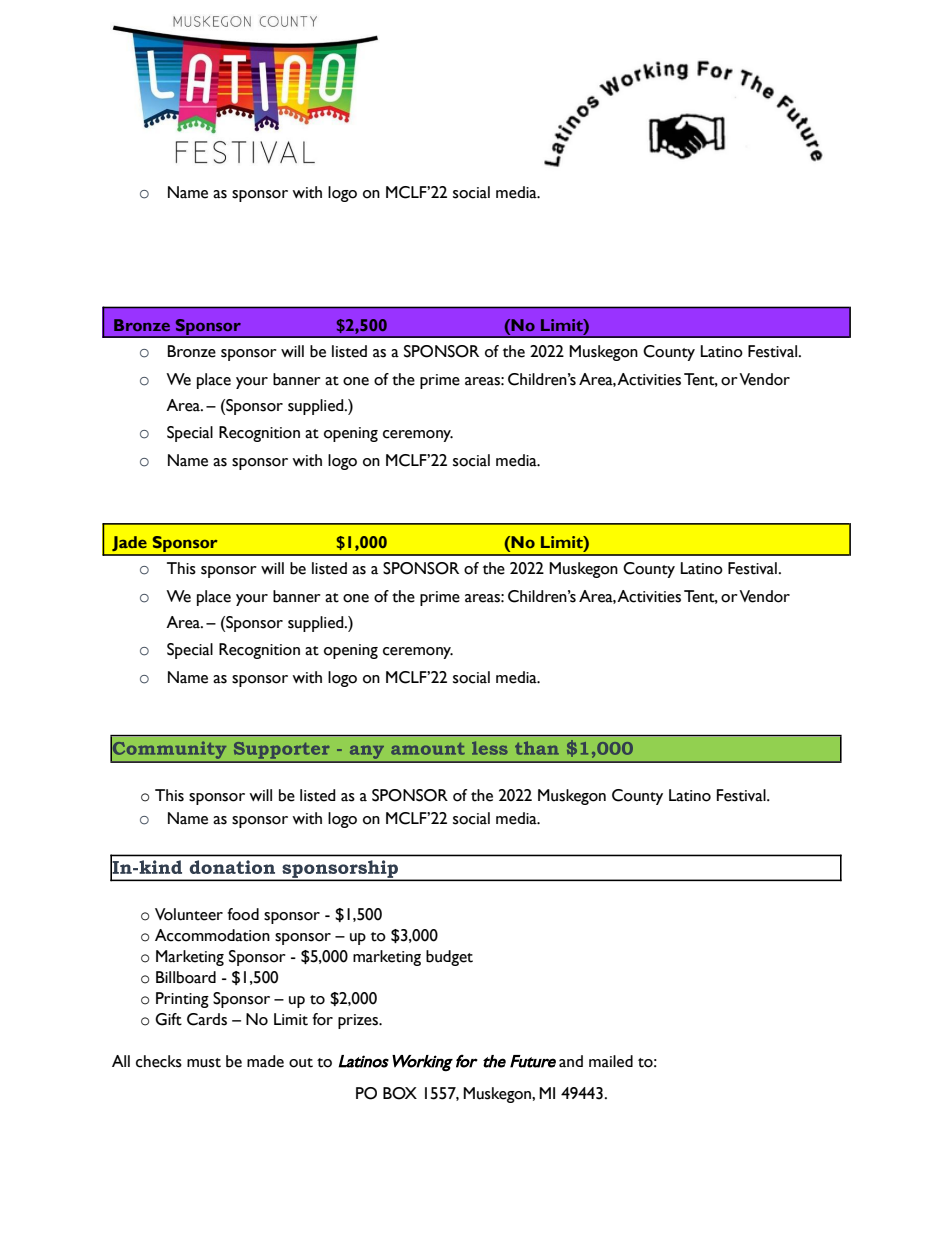 The height and width of the document is (1233, 952). What do you see at coordinates (537, 748) in the document?
I see `than` at bounding box center [537, 748].
